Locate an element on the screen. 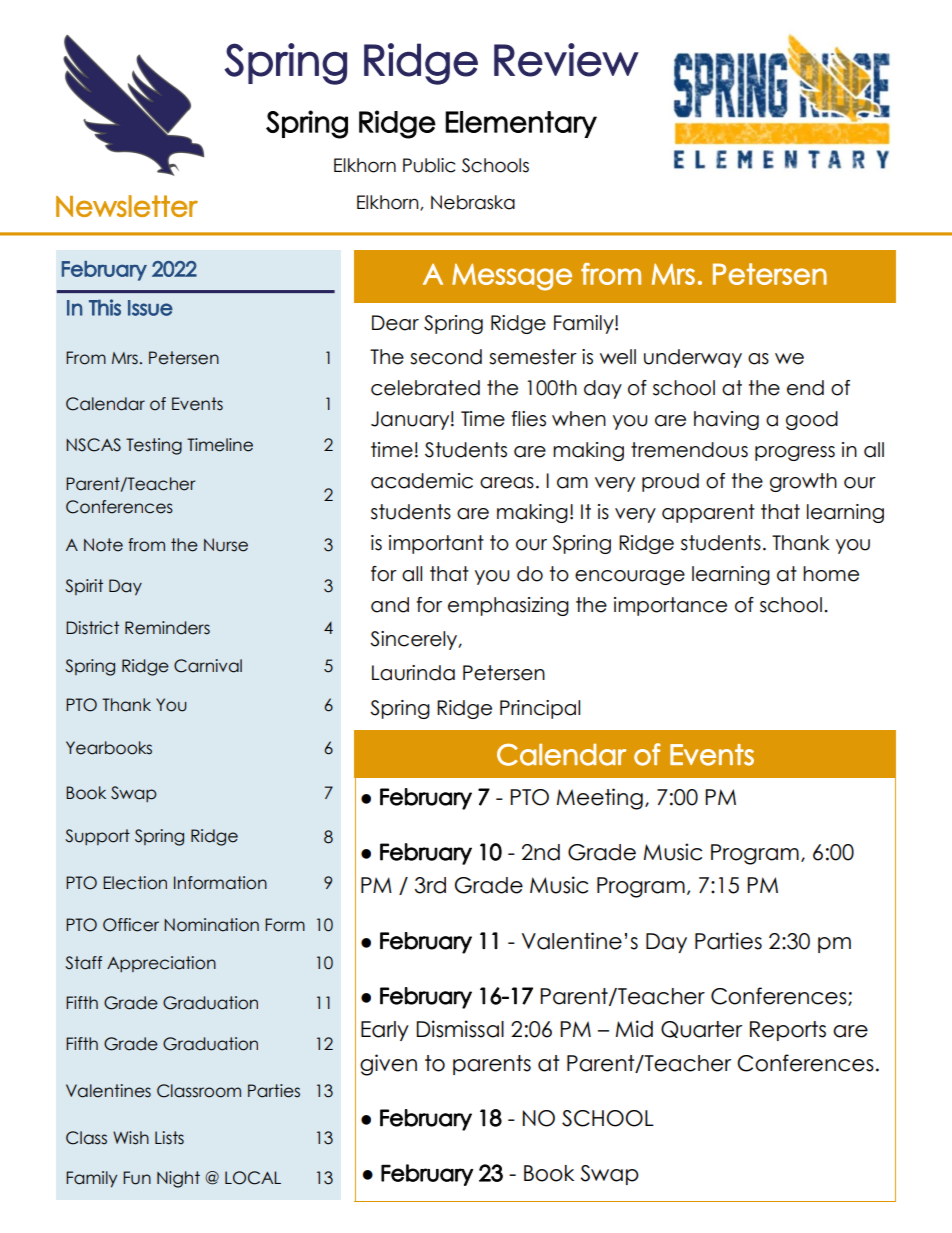  Elementary is located at coordinates (521, 124).
